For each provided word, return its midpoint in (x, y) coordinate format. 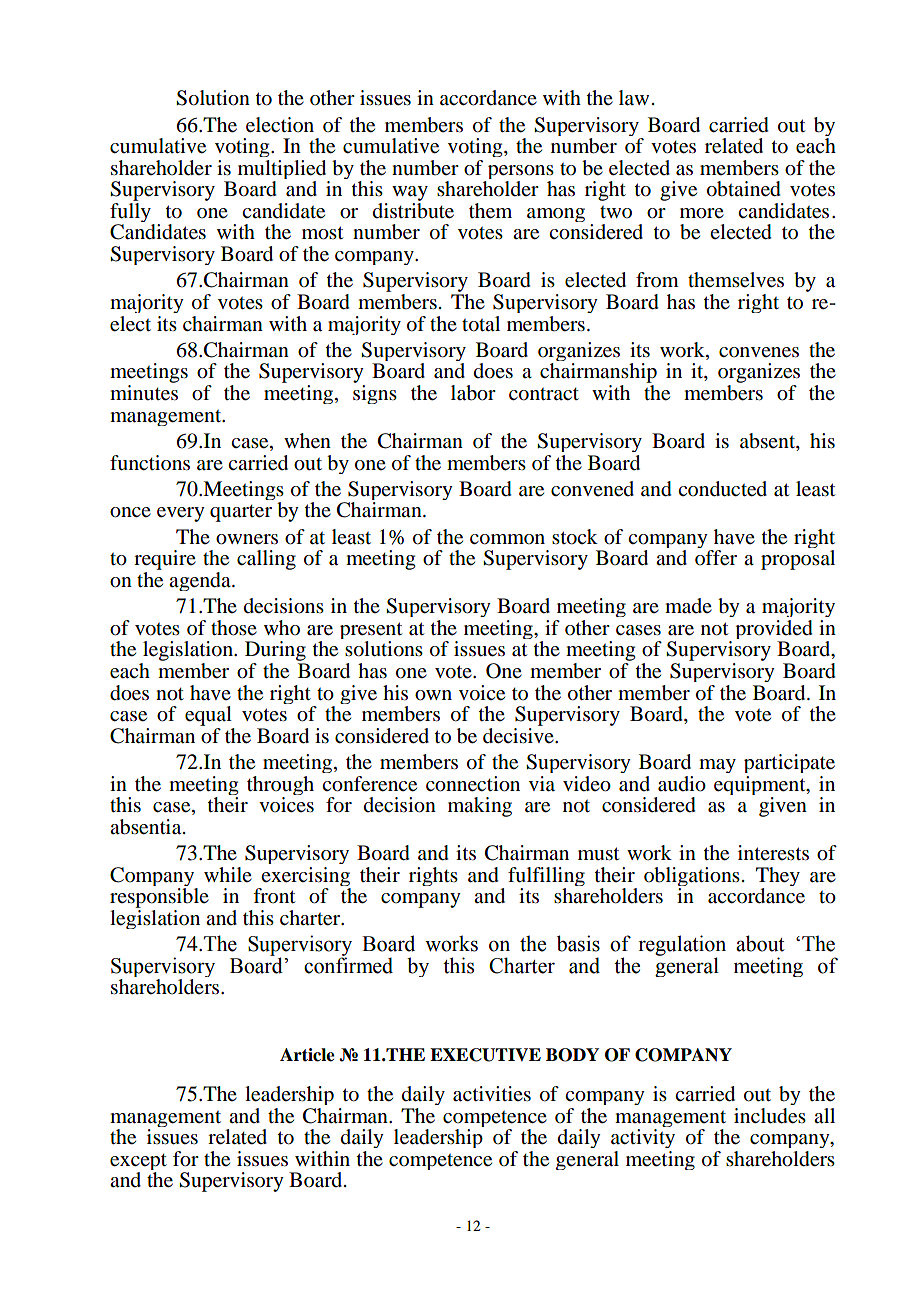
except (138, 1163)
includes (770, 1116)
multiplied (283, 171)
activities (492, 1094)
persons (519, 173)
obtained (744, 189)
